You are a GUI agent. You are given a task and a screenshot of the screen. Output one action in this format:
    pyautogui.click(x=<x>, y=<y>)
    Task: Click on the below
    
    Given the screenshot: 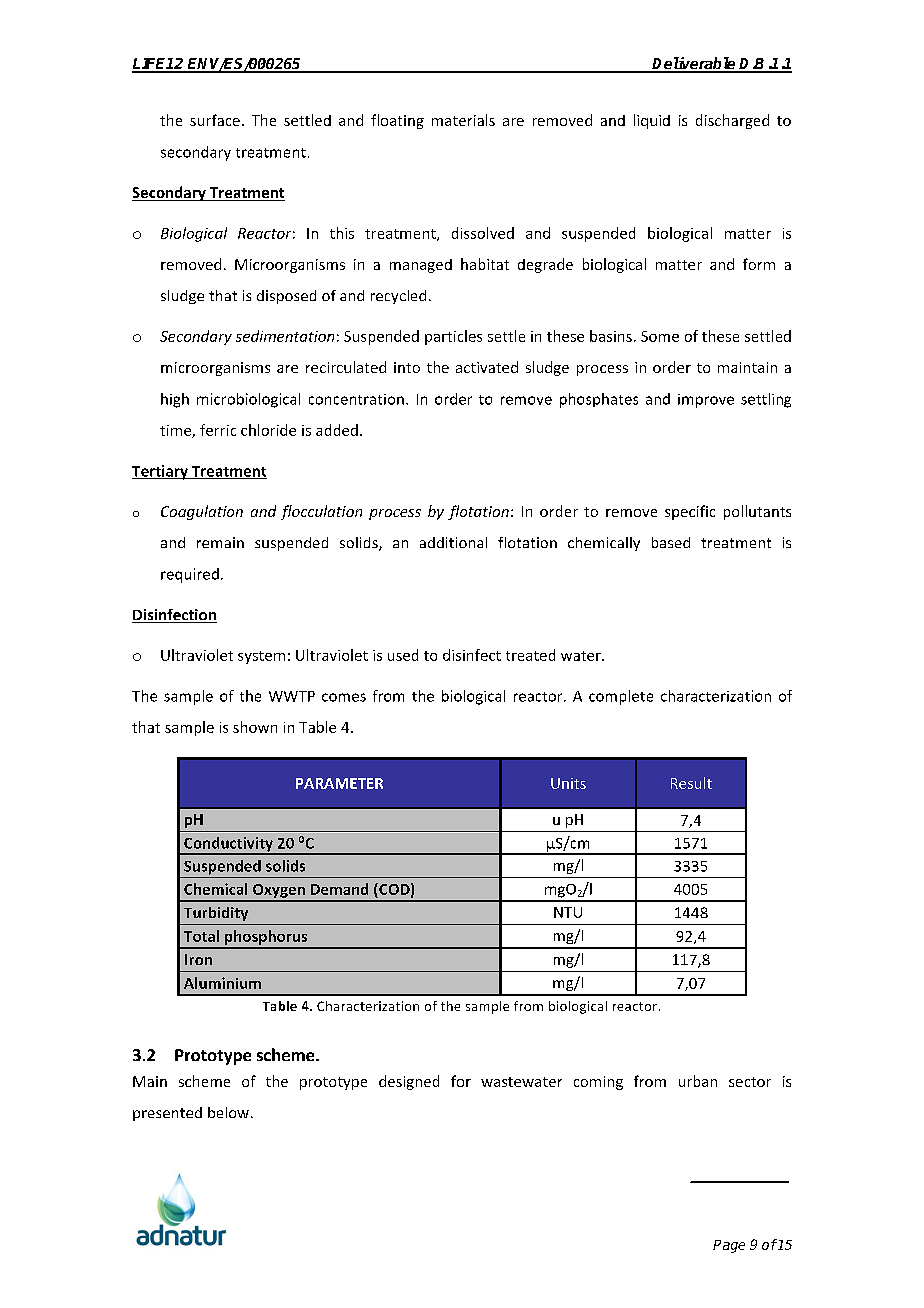 What is the action you would take?
    pyautogui.click(x=228, y=1112)
